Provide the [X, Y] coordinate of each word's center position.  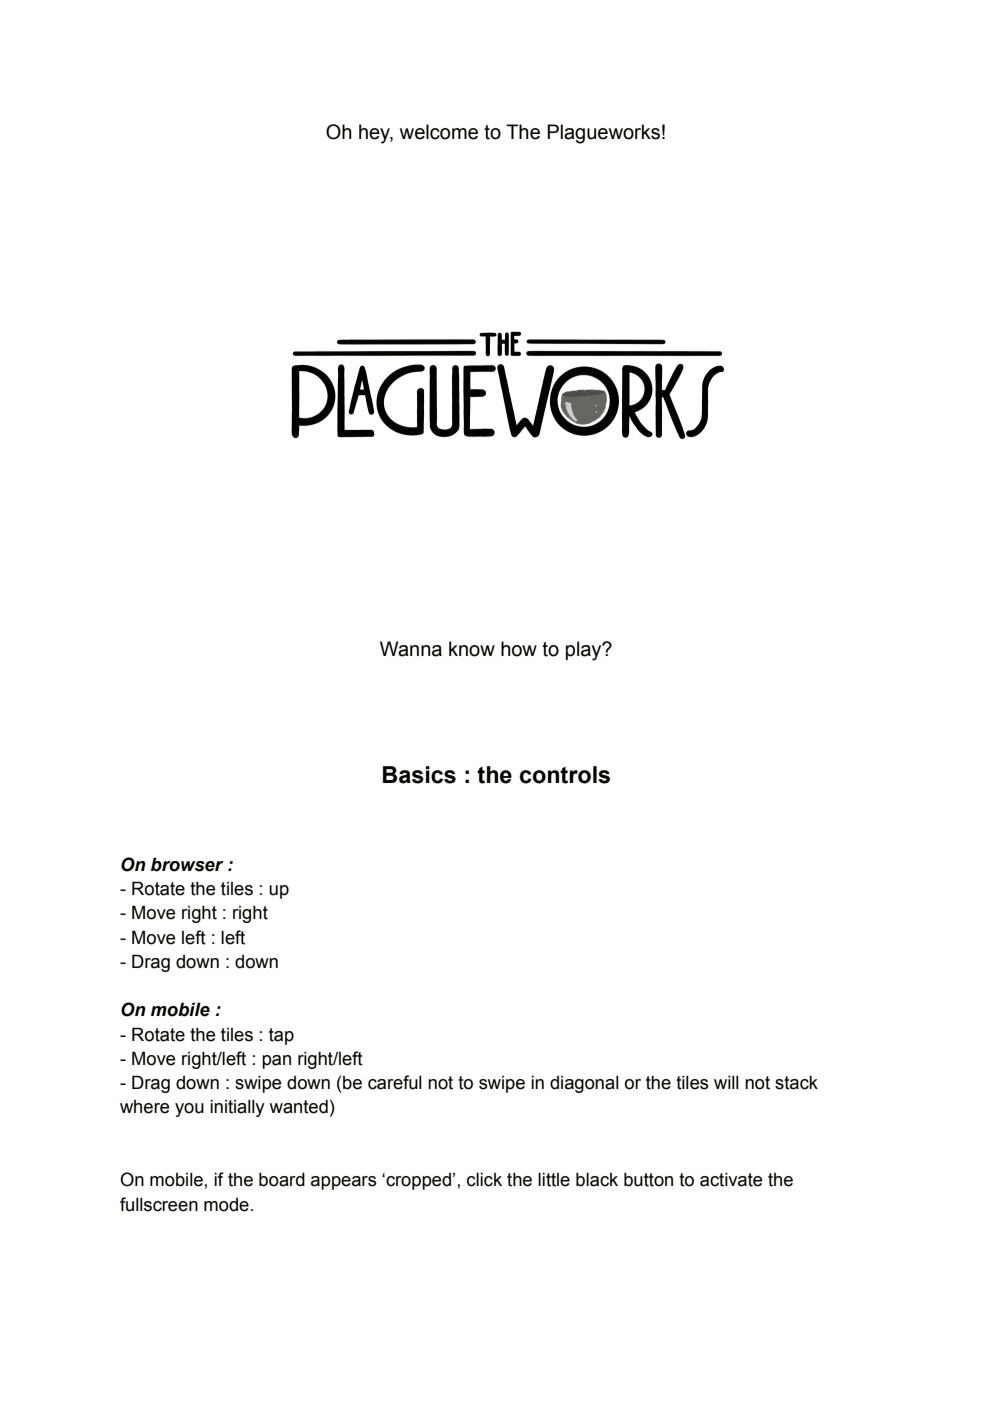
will [726, 1082]
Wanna [411, 649]
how [519, 649]
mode [226, 1205]
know [472, 649]
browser [187, 864]
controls [565, 775]
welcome [439, 132]
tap [281, 1036]
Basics [419, 775]
